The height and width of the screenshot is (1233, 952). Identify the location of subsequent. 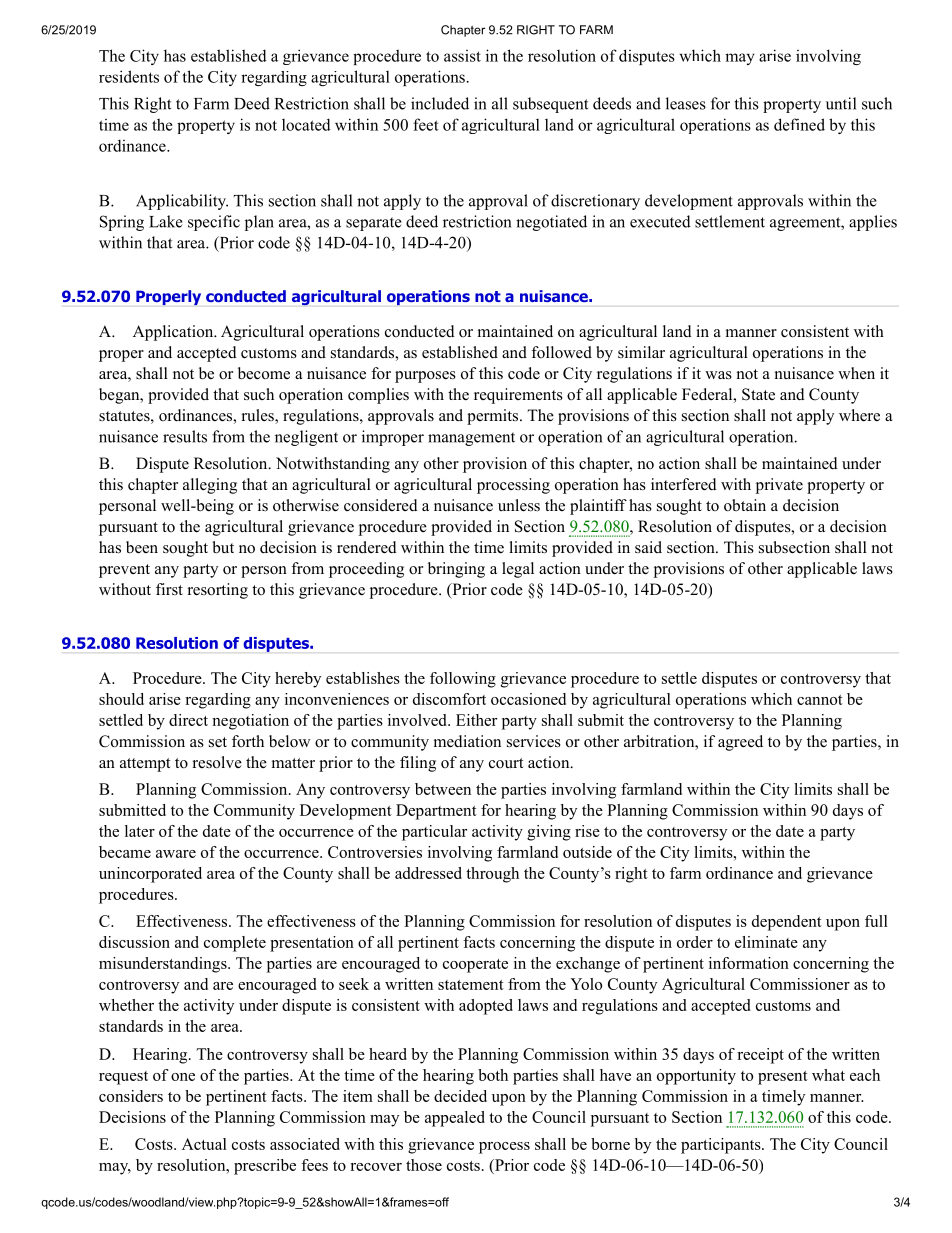
(550, 105).
